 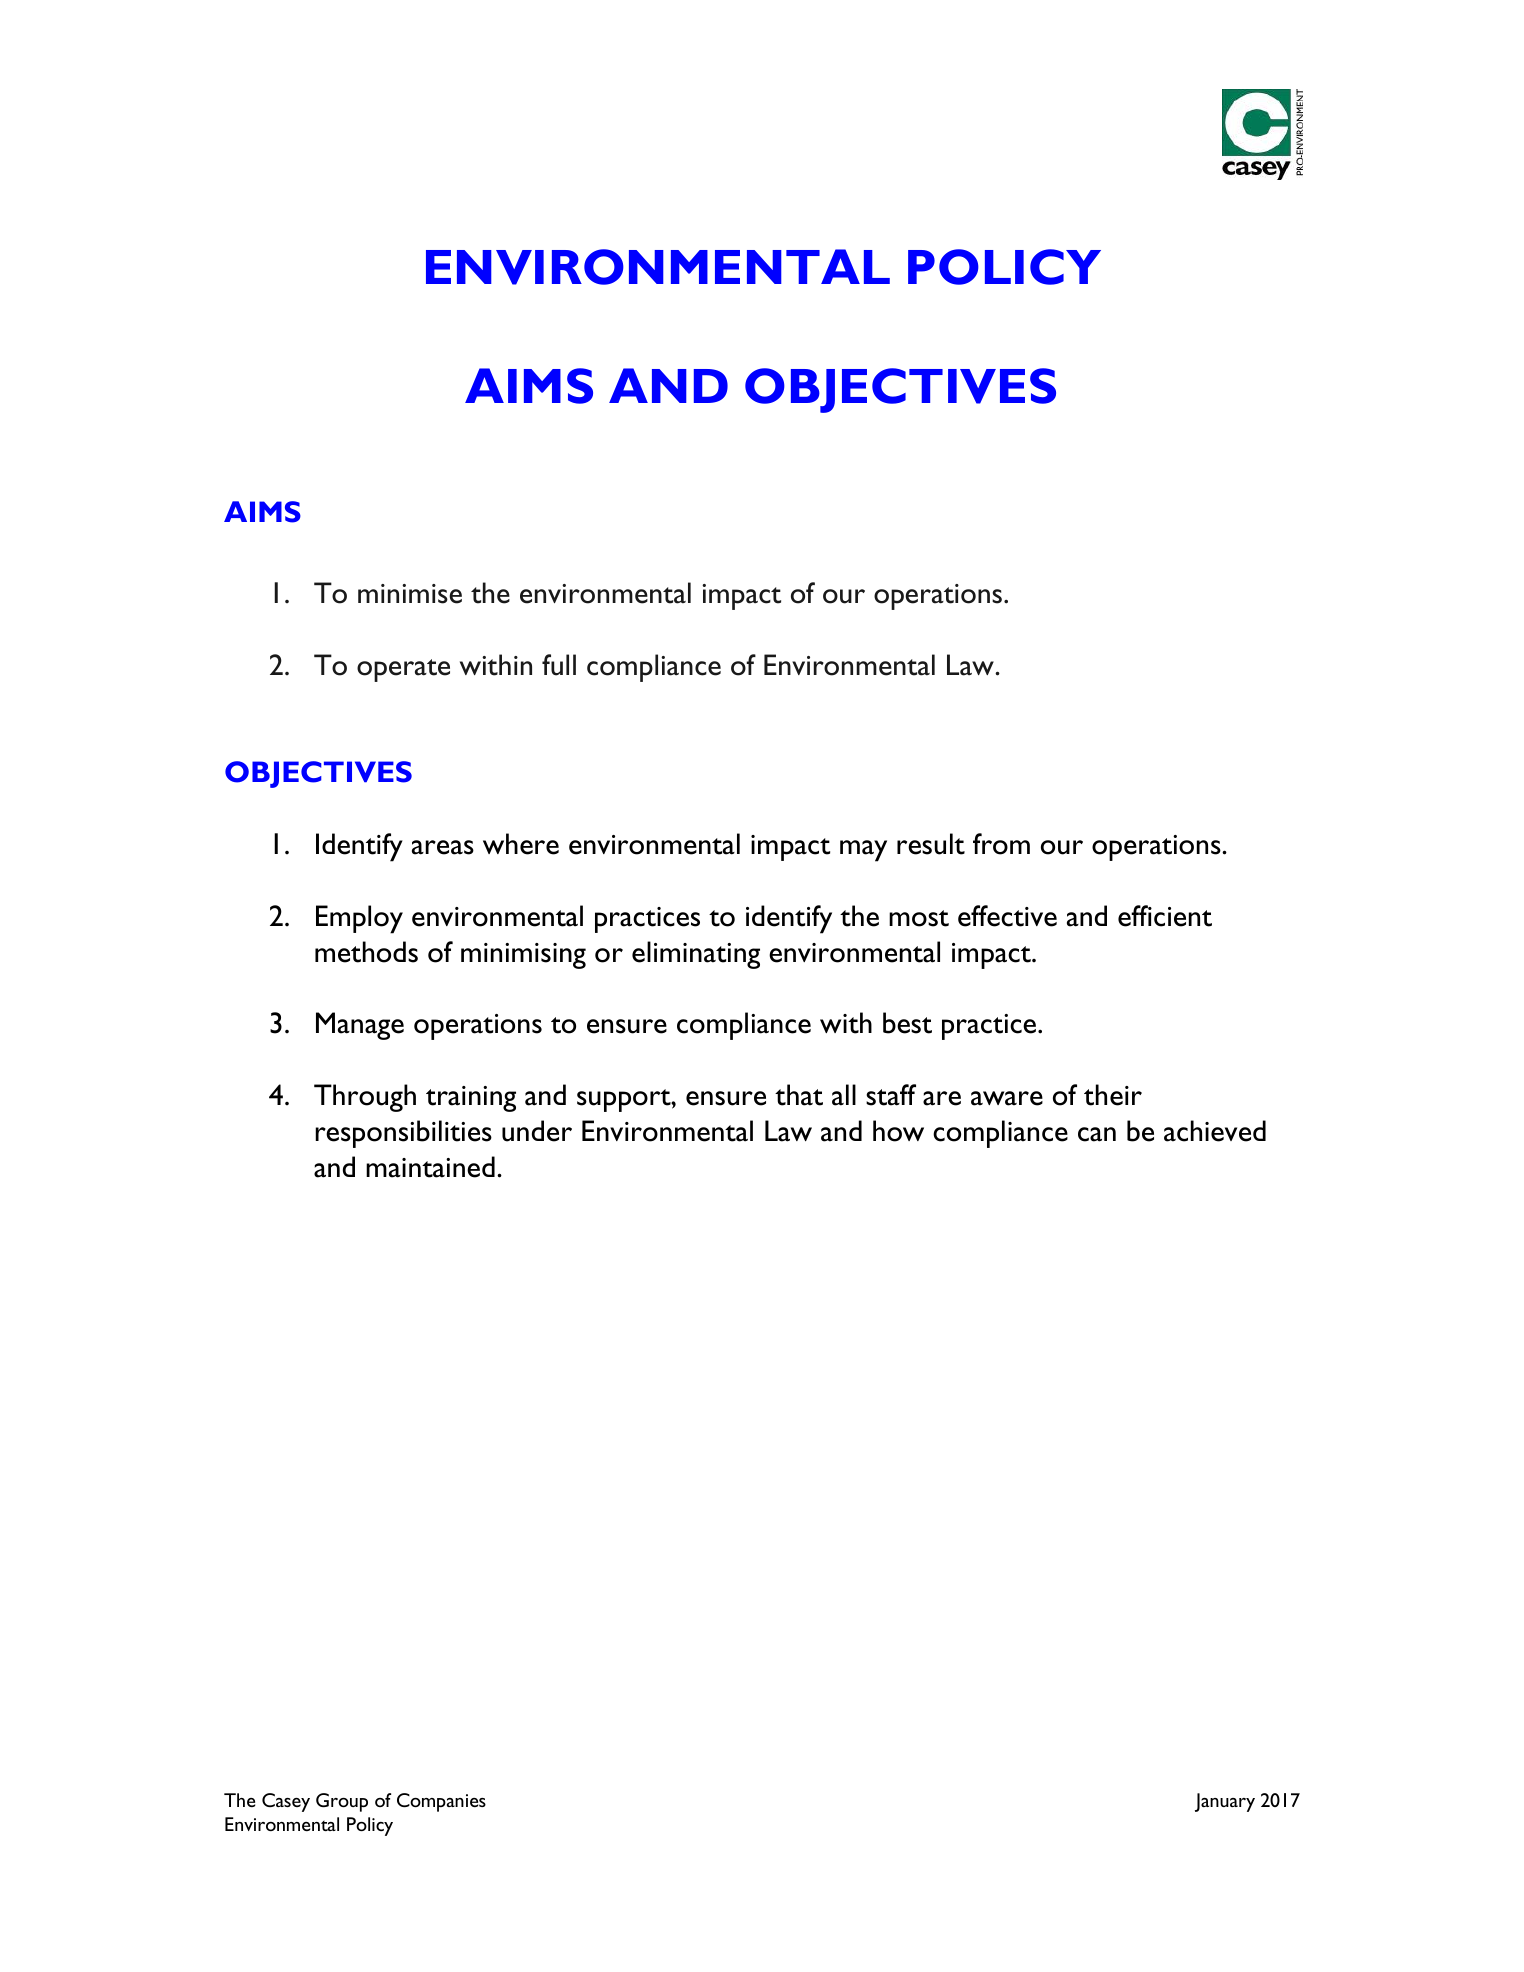 I want to click on Group, so click(x=342, y=1802).
